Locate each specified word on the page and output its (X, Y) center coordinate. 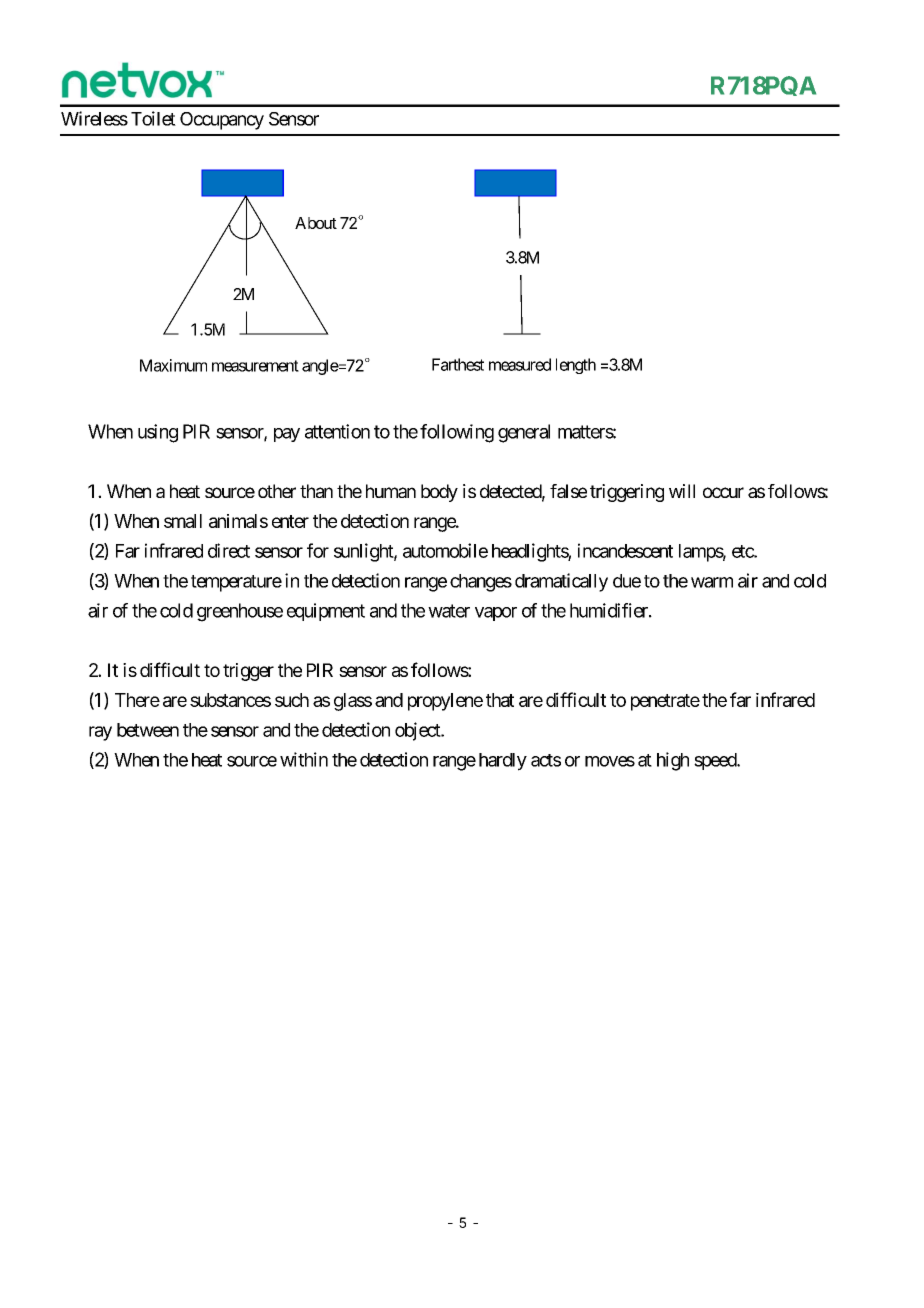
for (318, 550)
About (316, 223)
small (183, 521)
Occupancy (222, 121)
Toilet (153, 118)
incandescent (625, 550)
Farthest (458, 364)
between (148, 730)
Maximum (173, 365)
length (576, 366)
